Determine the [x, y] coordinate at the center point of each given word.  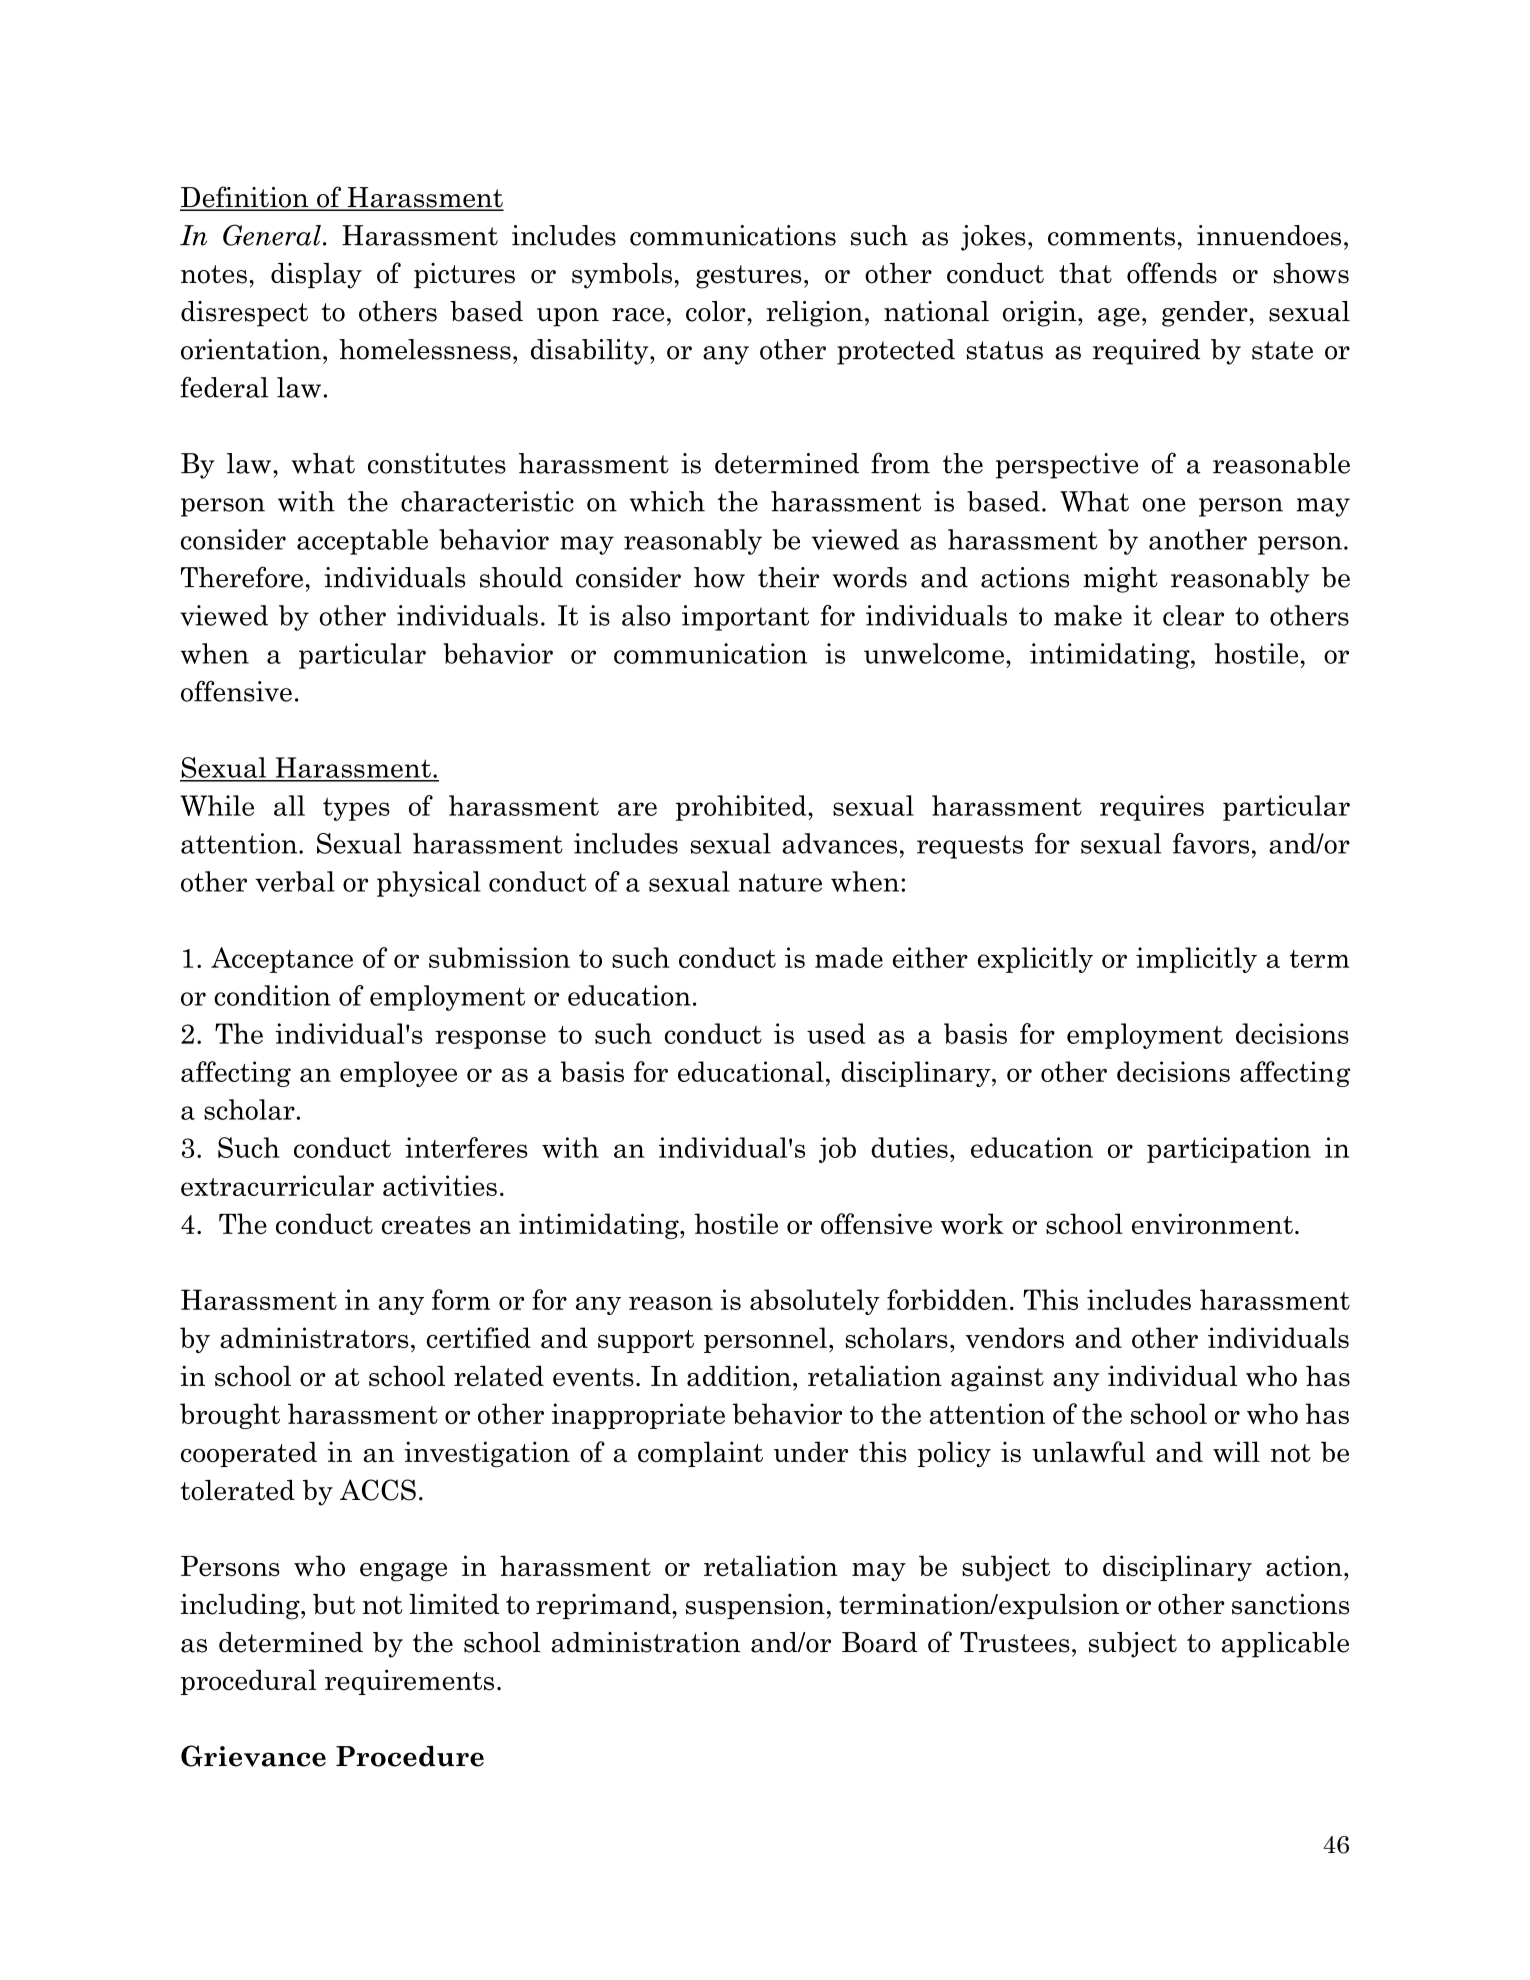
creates [426, 1225]
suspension [755, 1606]
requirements [409, 1682]
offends [1172, 273]
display [316, 276]
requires [1152, 808]
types [356, 809]
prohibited [742, 808]
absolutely [815, 1302]
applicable [1285, 1645]
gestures [748, 277]
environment [1212, 1223]
